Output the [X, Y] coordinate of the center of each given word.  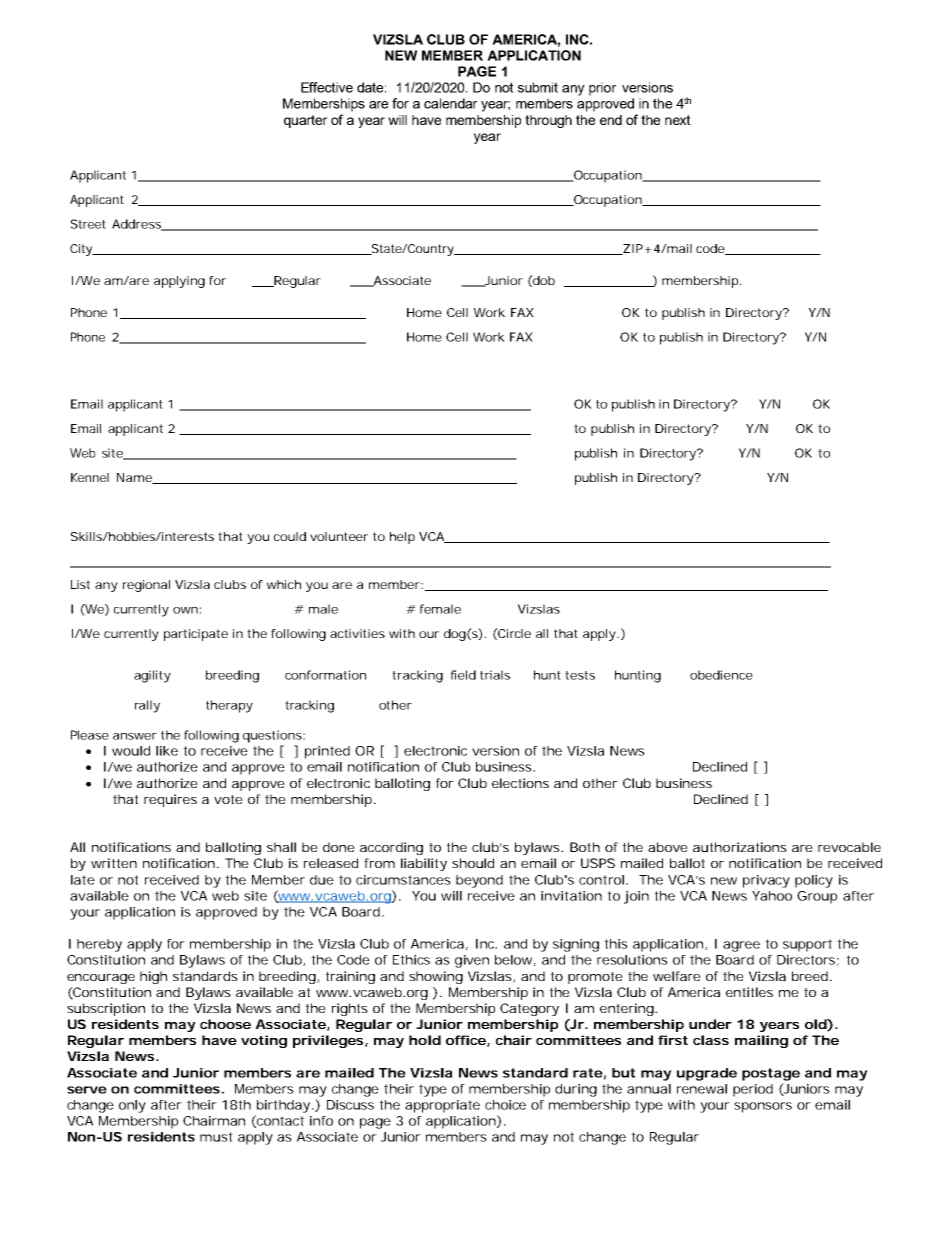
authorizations [740, 847]
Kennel [90, 477]
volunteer [339, 536]
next [678, 120]
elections [520, 783]
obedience [721, 675]
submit [538, 87]
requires [170, 800]
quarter [305, 121]
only [132, 1106]
